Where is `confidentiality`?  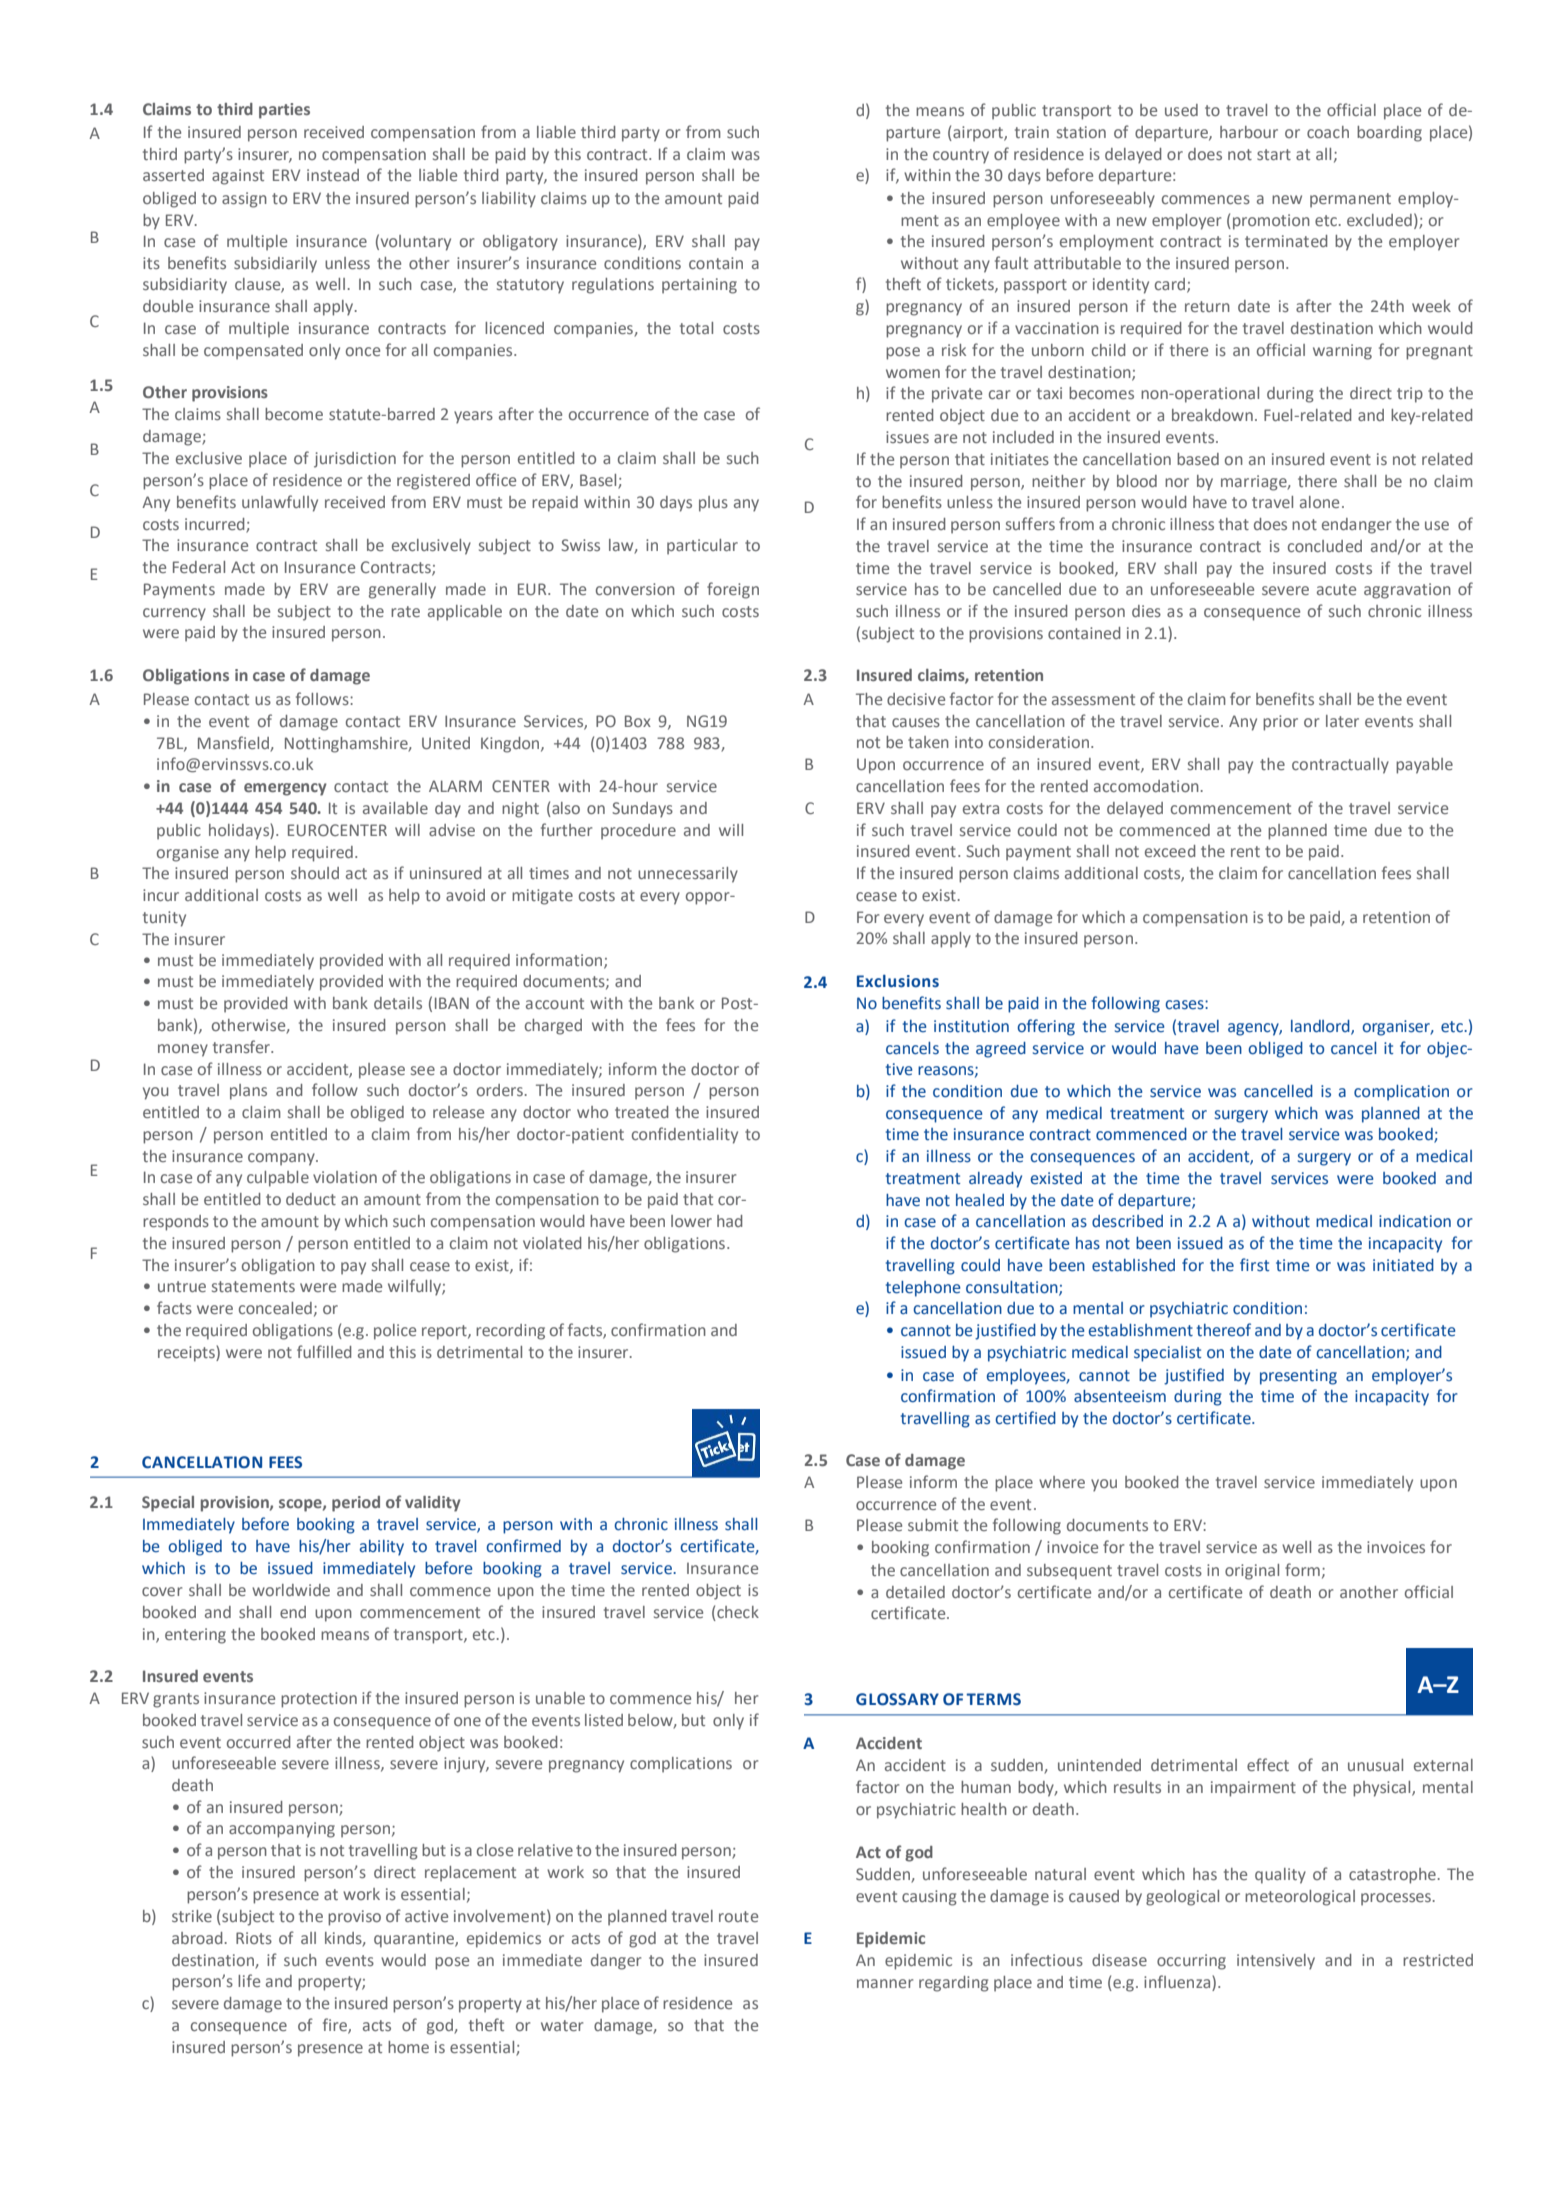
confidentiality is located at coordinates (685, 1135).
